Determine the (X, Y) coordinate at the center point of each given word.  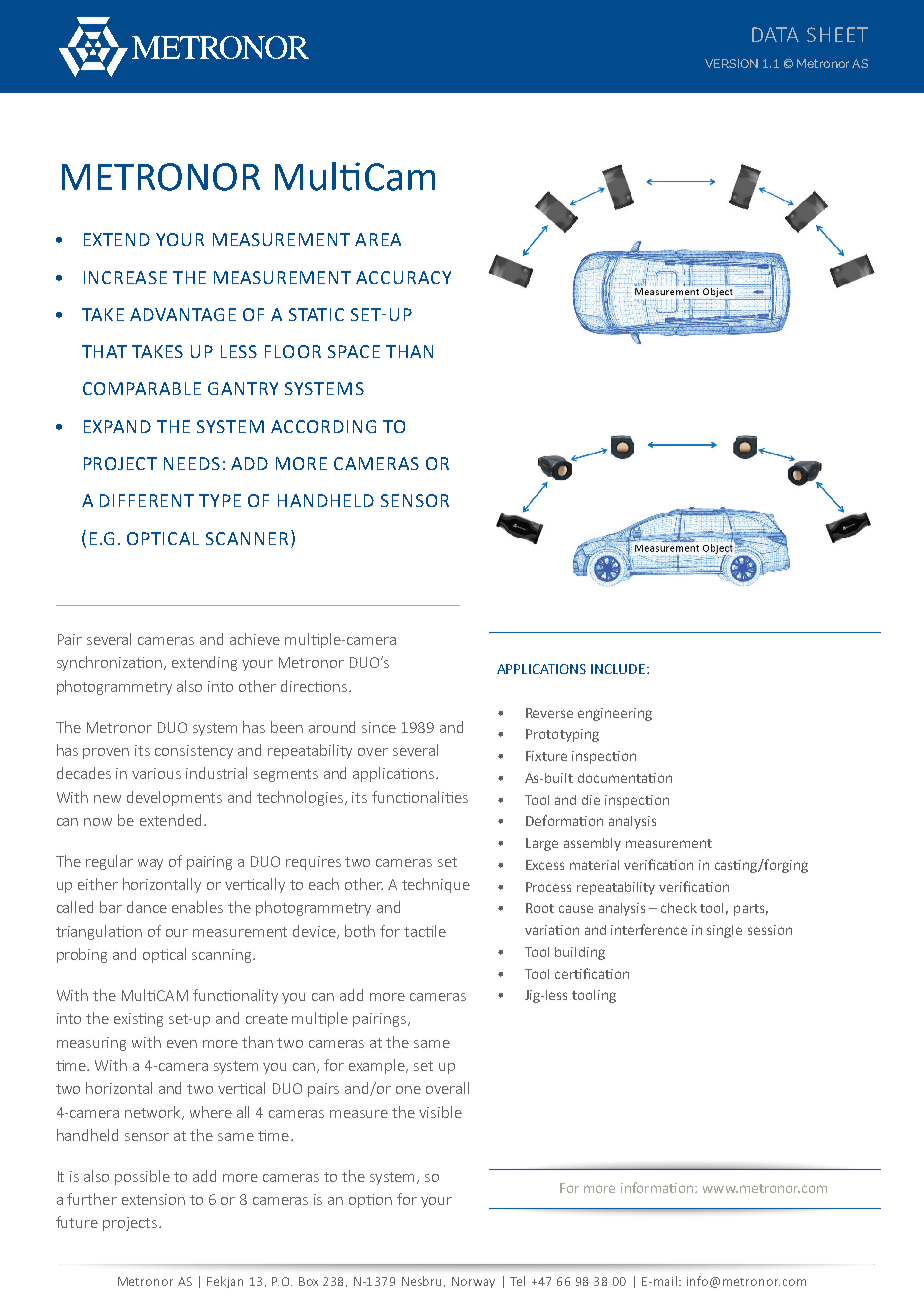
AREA (378, 239)
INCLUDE (619, 669)
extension (153, 1199)
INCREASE (125, 277)
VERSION (731, 63)
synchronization (109, 663)
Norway (473, 1282)
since (379, 727)
